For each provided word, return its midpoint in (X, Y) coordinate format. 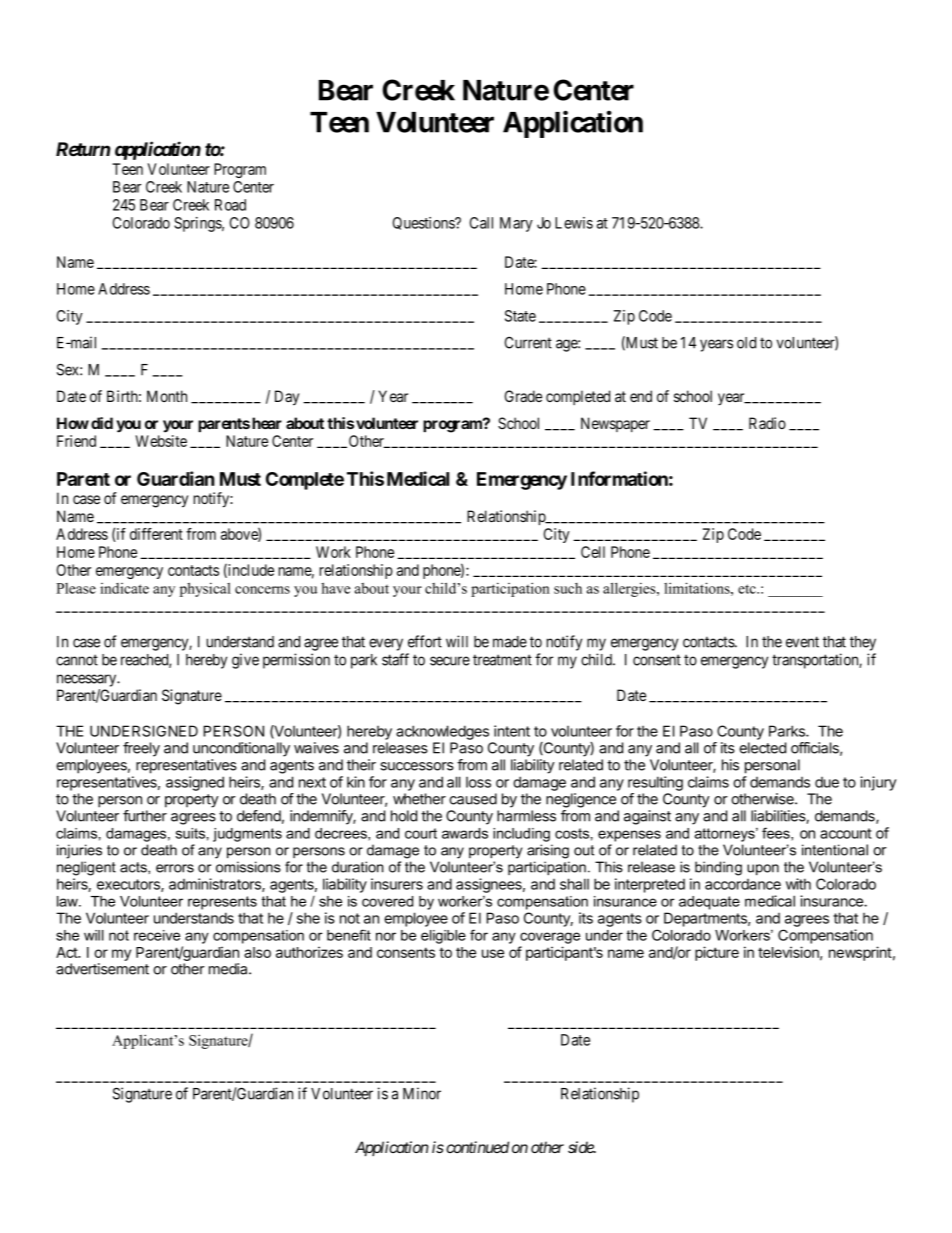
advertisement (102, 969)
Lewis (574, 223)
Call (481, 223)
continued (477, 1147)
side (581, 1147)
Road (230, 205)
